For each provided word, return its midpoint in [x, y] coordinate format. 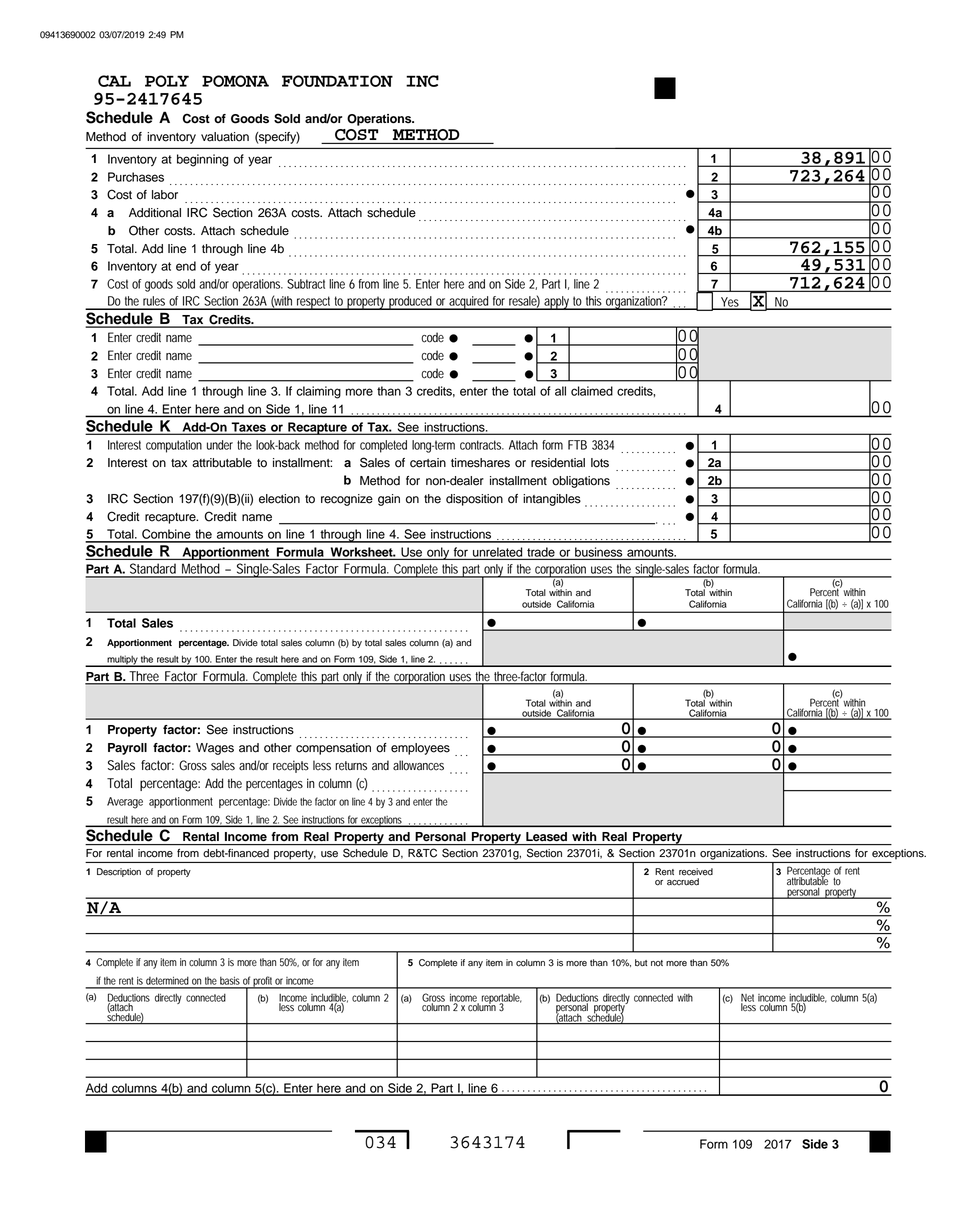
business [598, 553]
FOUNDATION [337, 81]
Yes [730, 303]
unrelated [497, 553]
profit [263, 982]
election [279, 499]
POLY [167, 81]
